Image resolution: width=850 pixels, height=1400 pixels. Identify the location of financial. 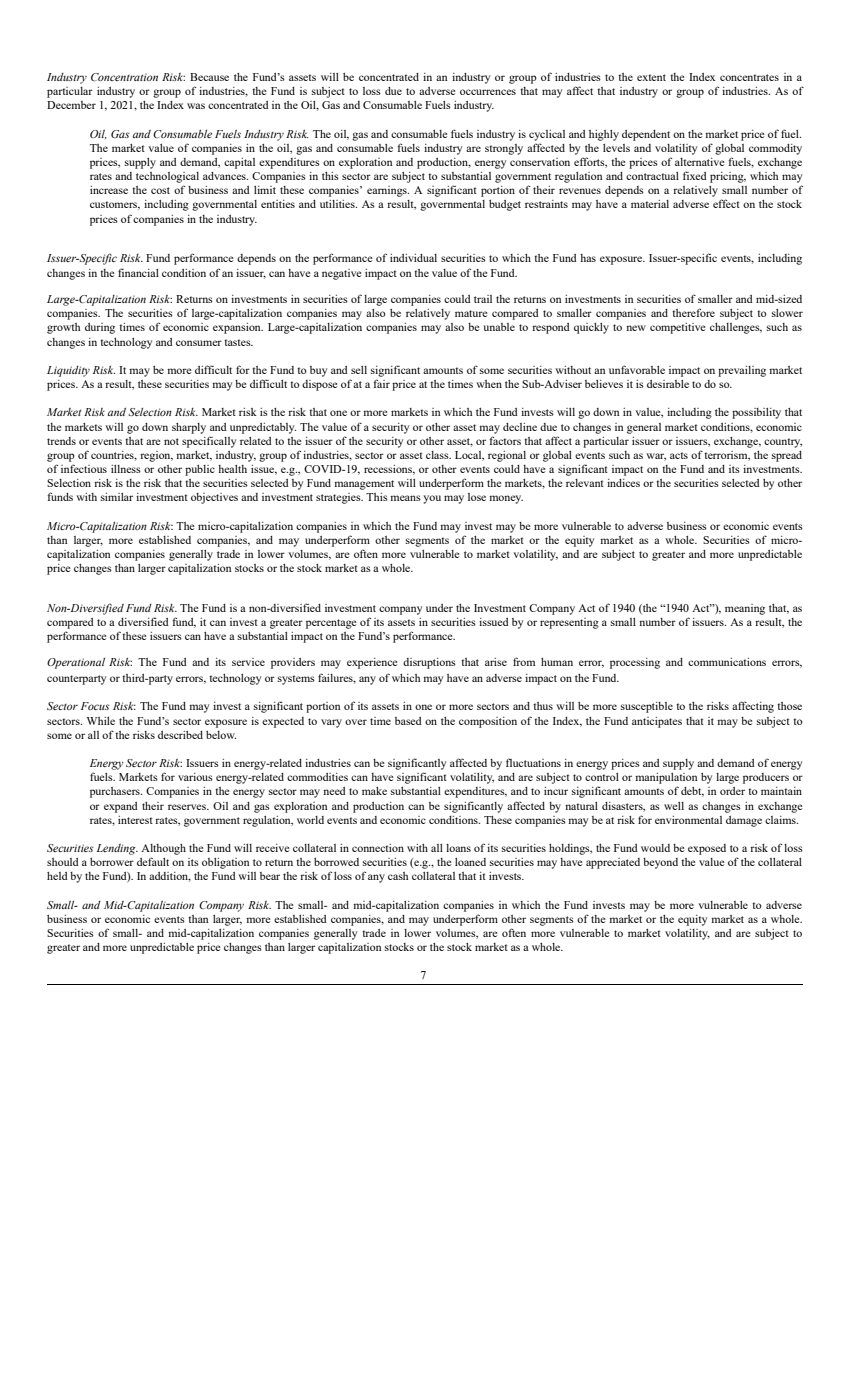
(138, 272).
